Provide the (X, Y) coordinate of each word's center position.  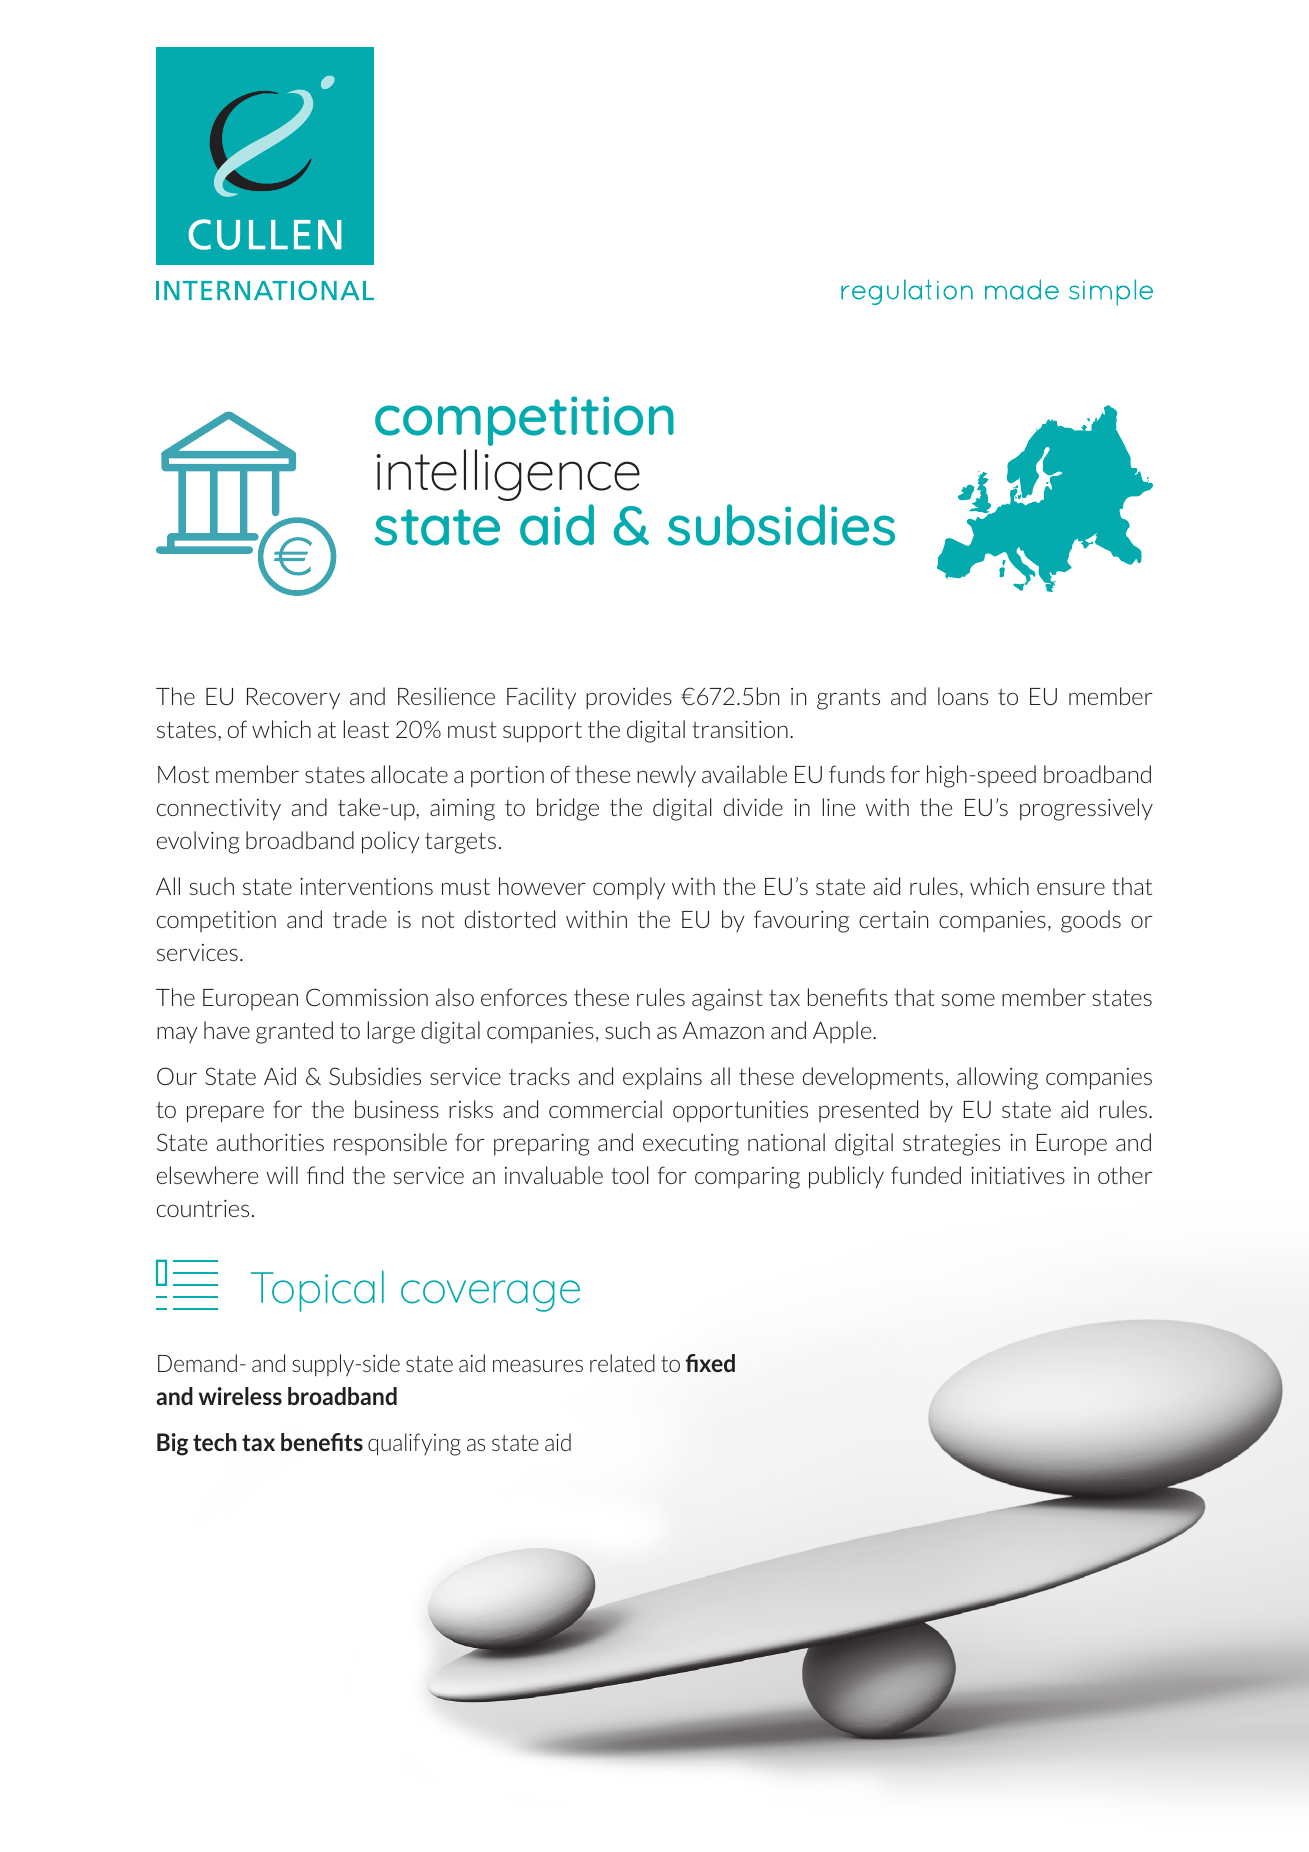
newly (666, 776)
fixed (710, 1363)
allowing (997, 1078)
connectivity (219, 809)
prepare (225, 1114)
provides (629, 698)
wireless (240, 1396)
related (622, 1363)
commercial (605, 1109)
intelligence (508, 475)
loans (963, 696)
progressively (1086, 809)
